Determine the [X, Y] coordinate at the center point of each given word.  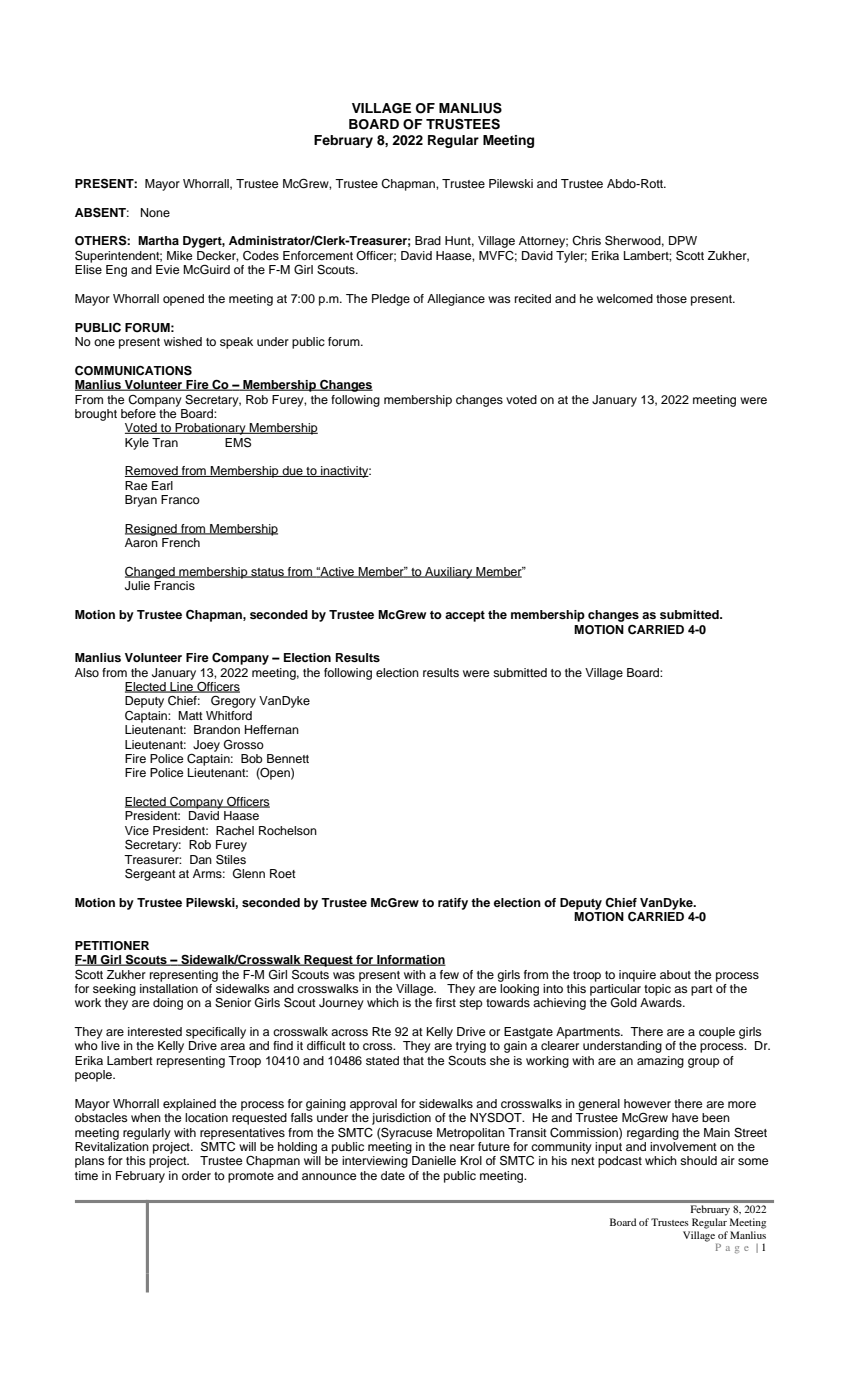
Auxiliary [449, 573]
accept [465, 616]
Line [182, 687]
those [671, 298]
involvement [683, 1146]
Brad [428, 240]
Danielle [434, 1160]
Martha [158, 240]
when [146, 1117]
